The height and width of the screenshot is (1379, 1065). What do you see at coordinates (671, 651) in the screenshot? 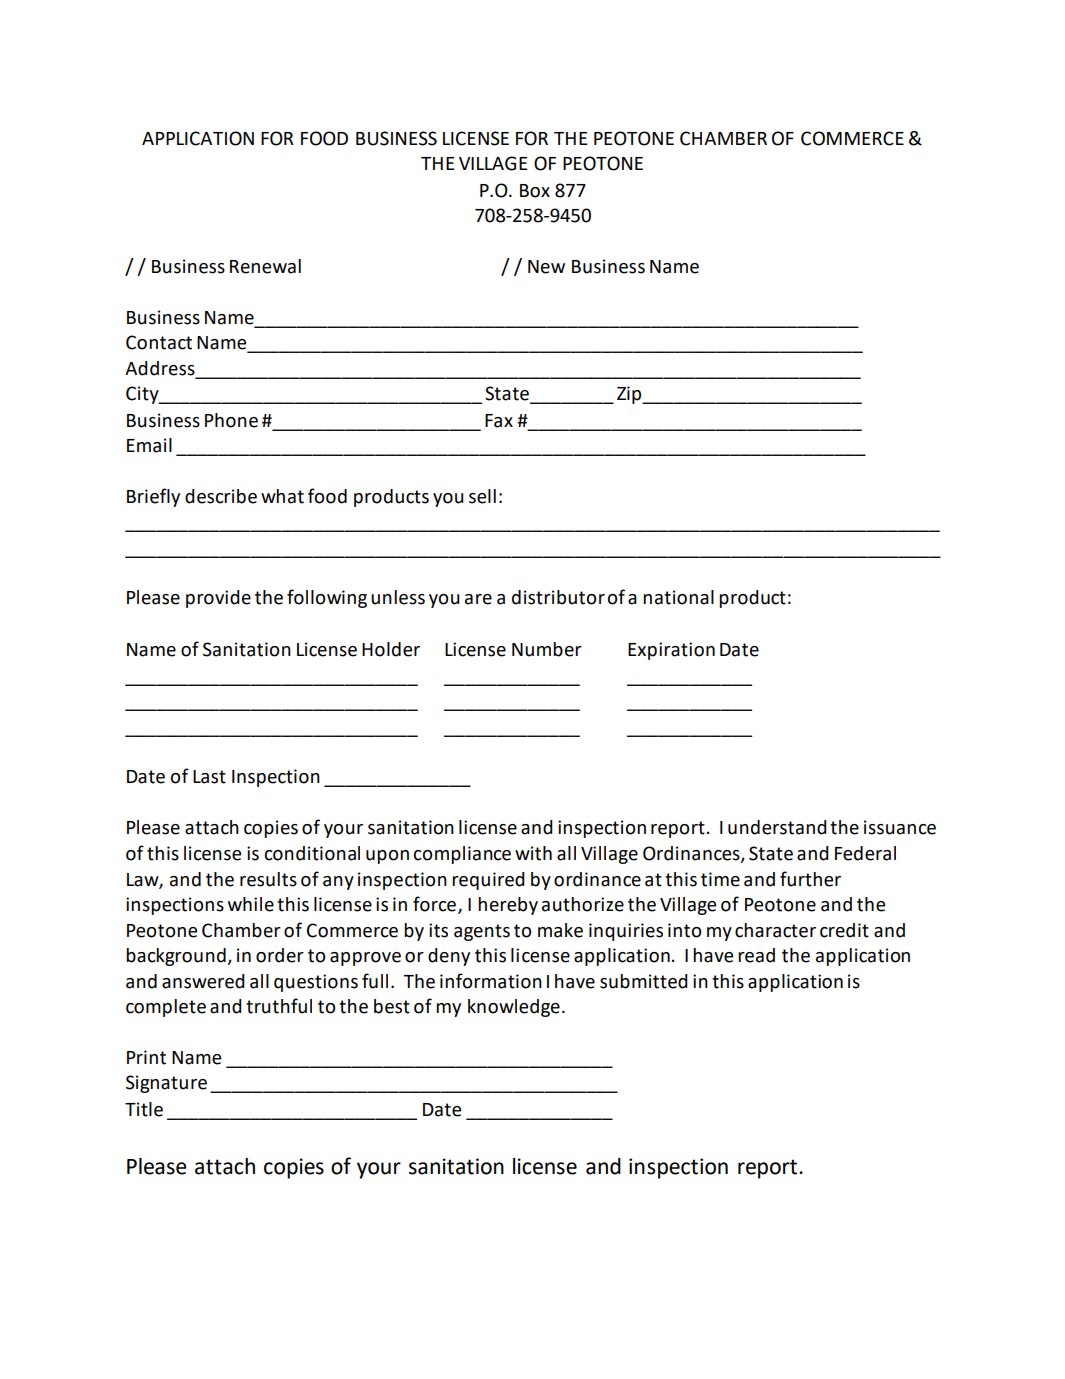
I see `Expiration` at bounding box center [671, 651].
